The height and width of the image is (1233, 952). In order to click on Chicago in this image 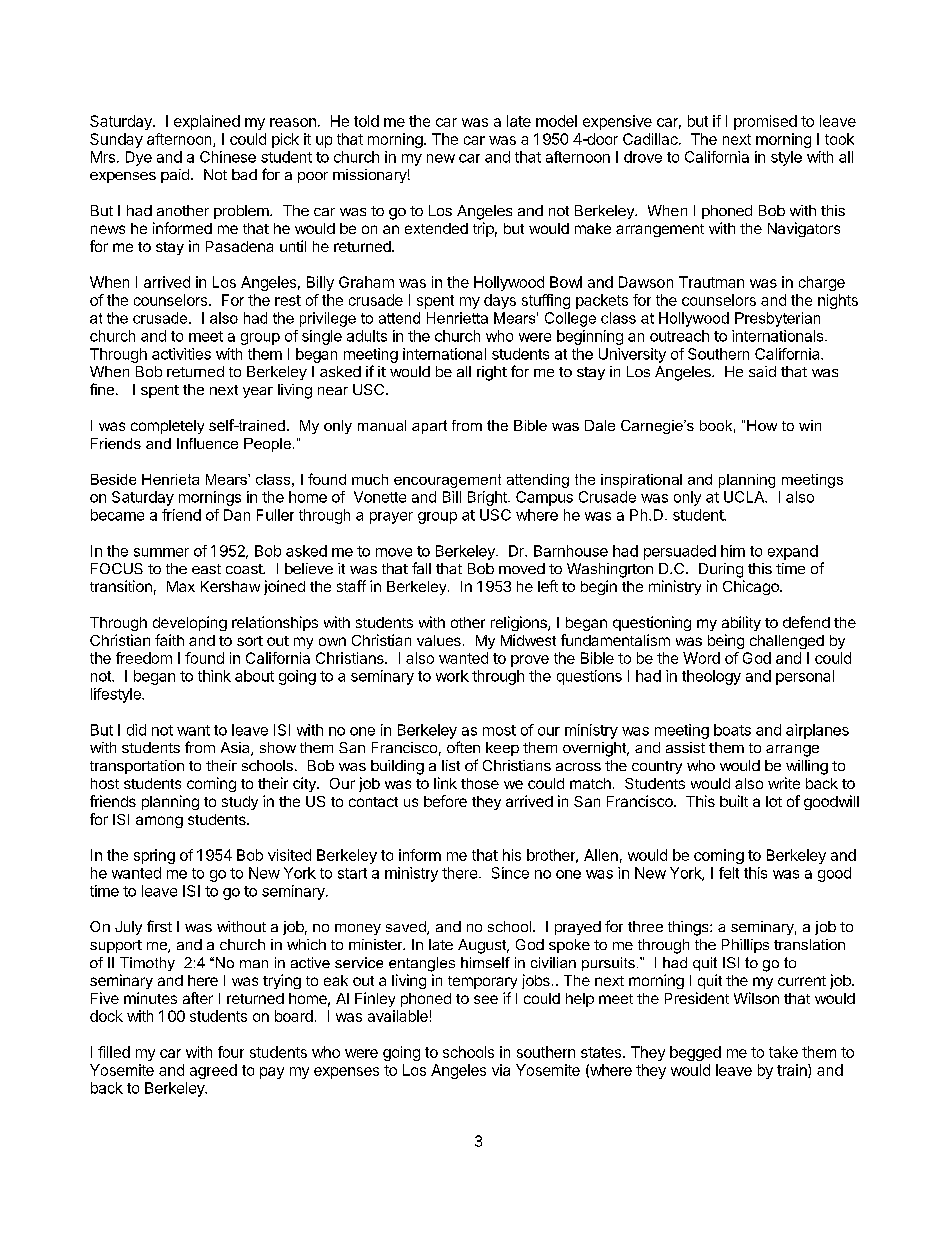, I will do `click(752, 587)`.
